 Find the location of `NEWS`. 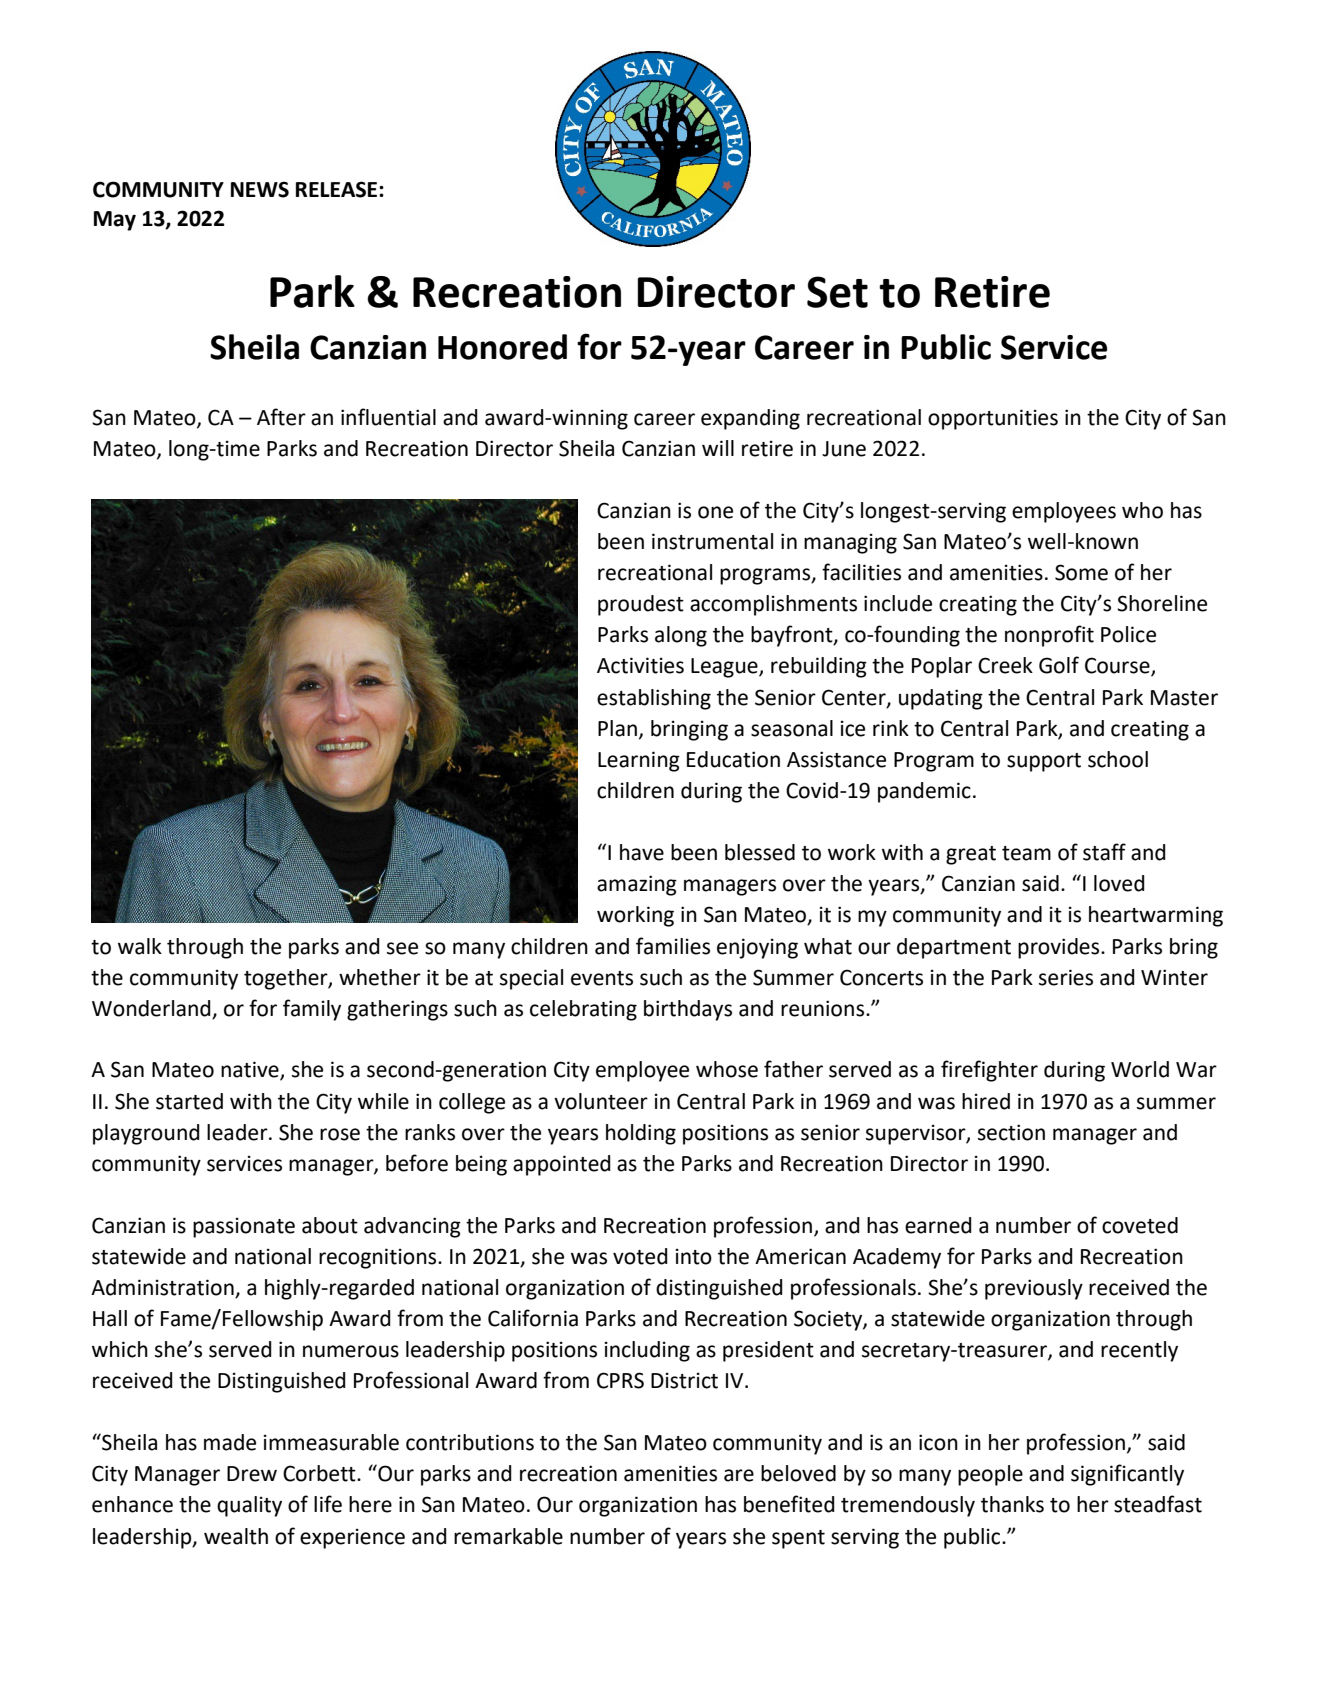

NEWS is located at coordinates (260, 189).
